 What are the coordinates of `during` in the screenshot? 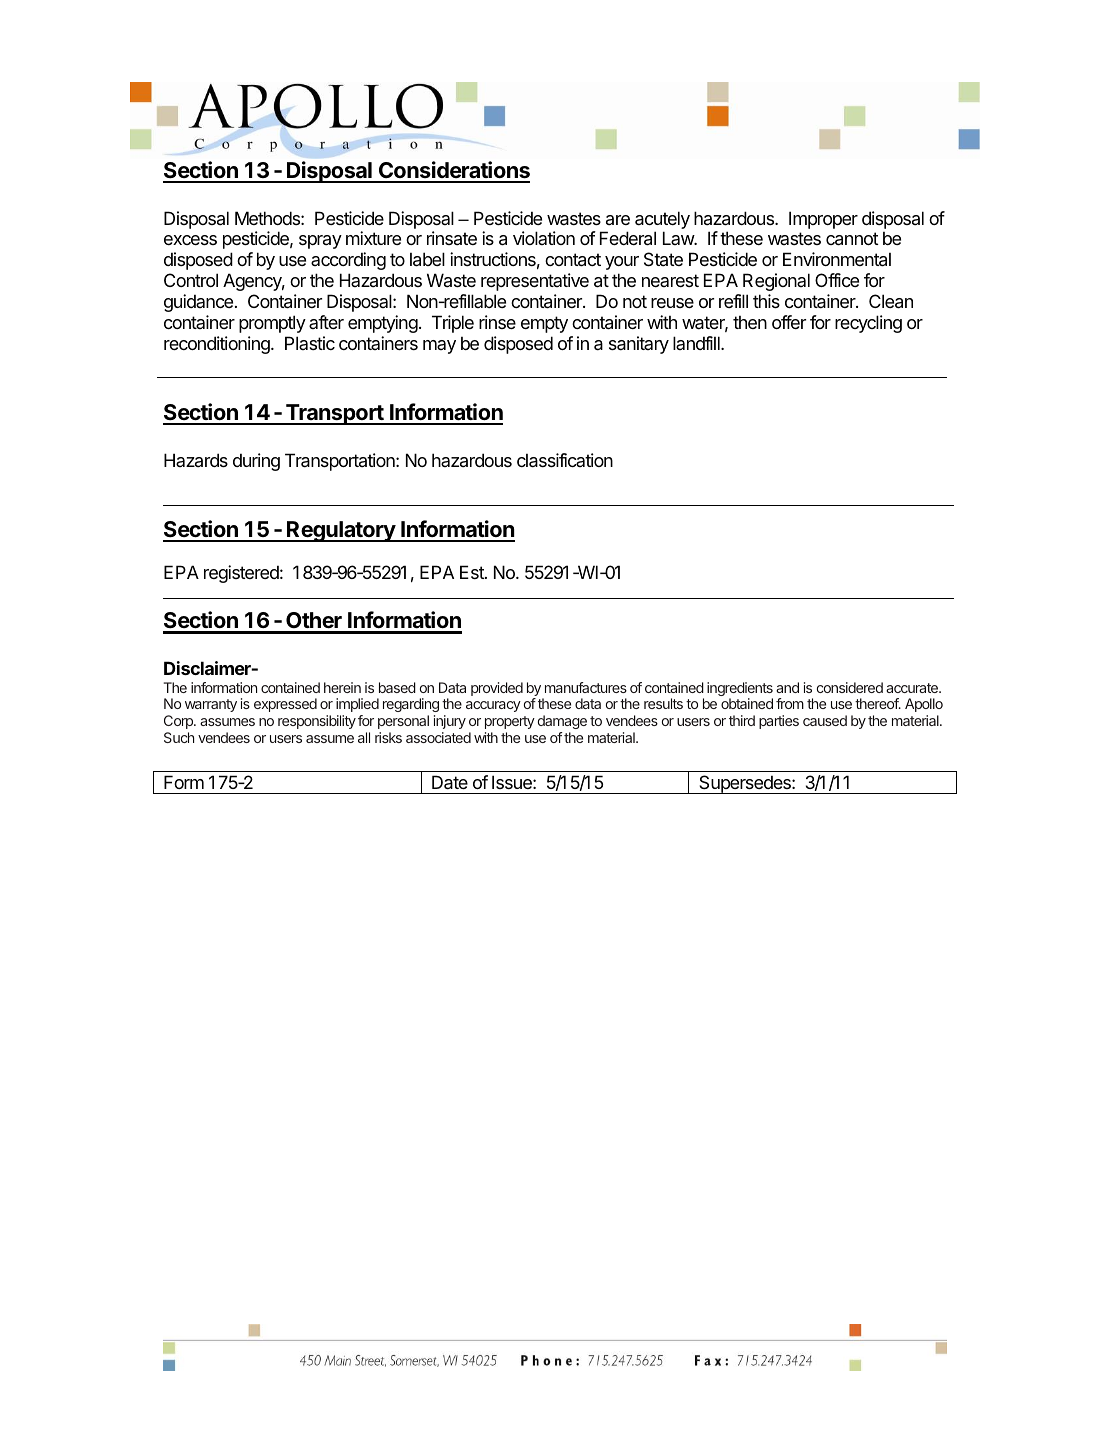 It's located at (256, 462).
